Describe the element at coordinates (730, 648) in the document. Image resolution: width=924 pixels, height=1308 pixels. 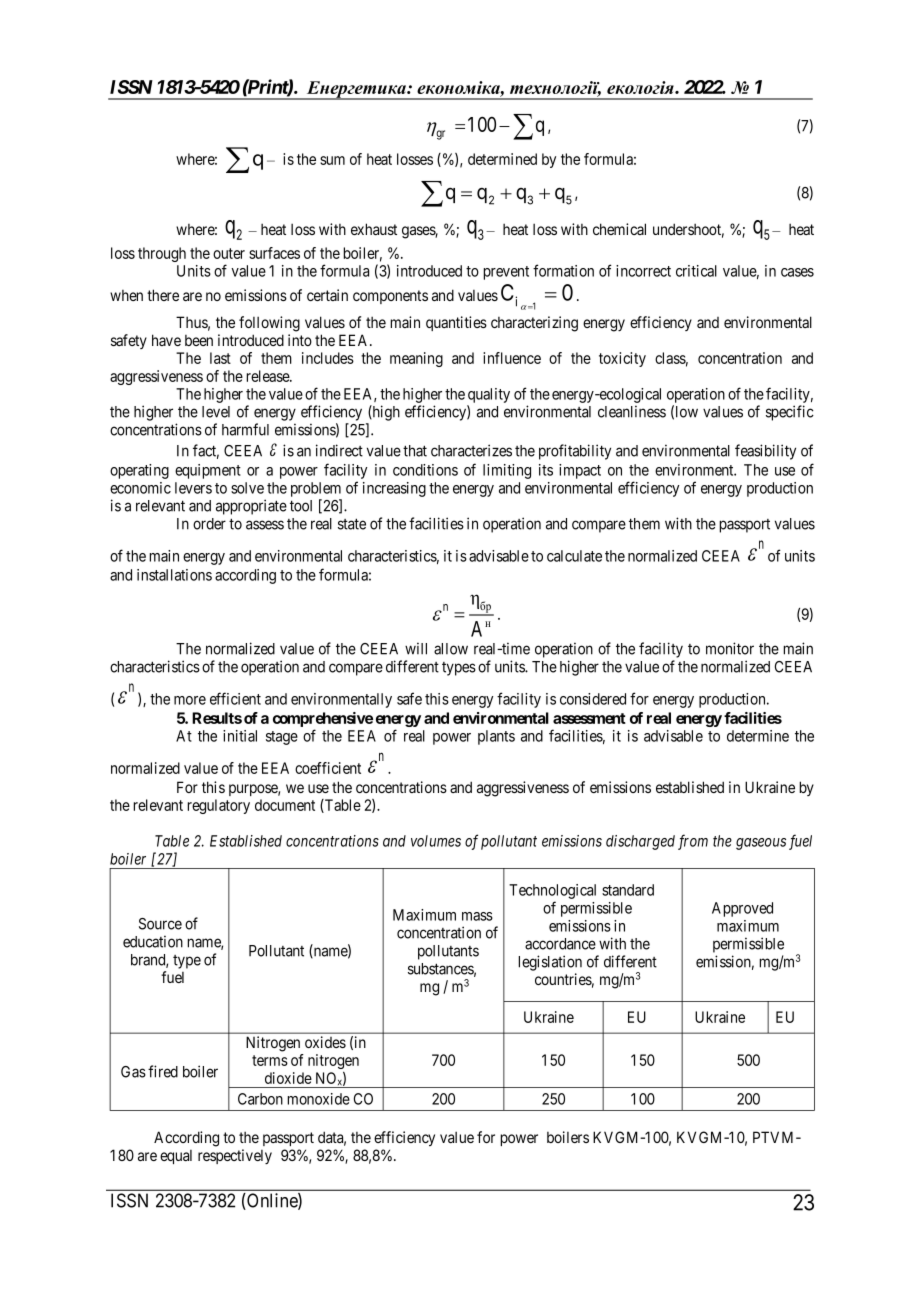
I see `monitor` at that location.
